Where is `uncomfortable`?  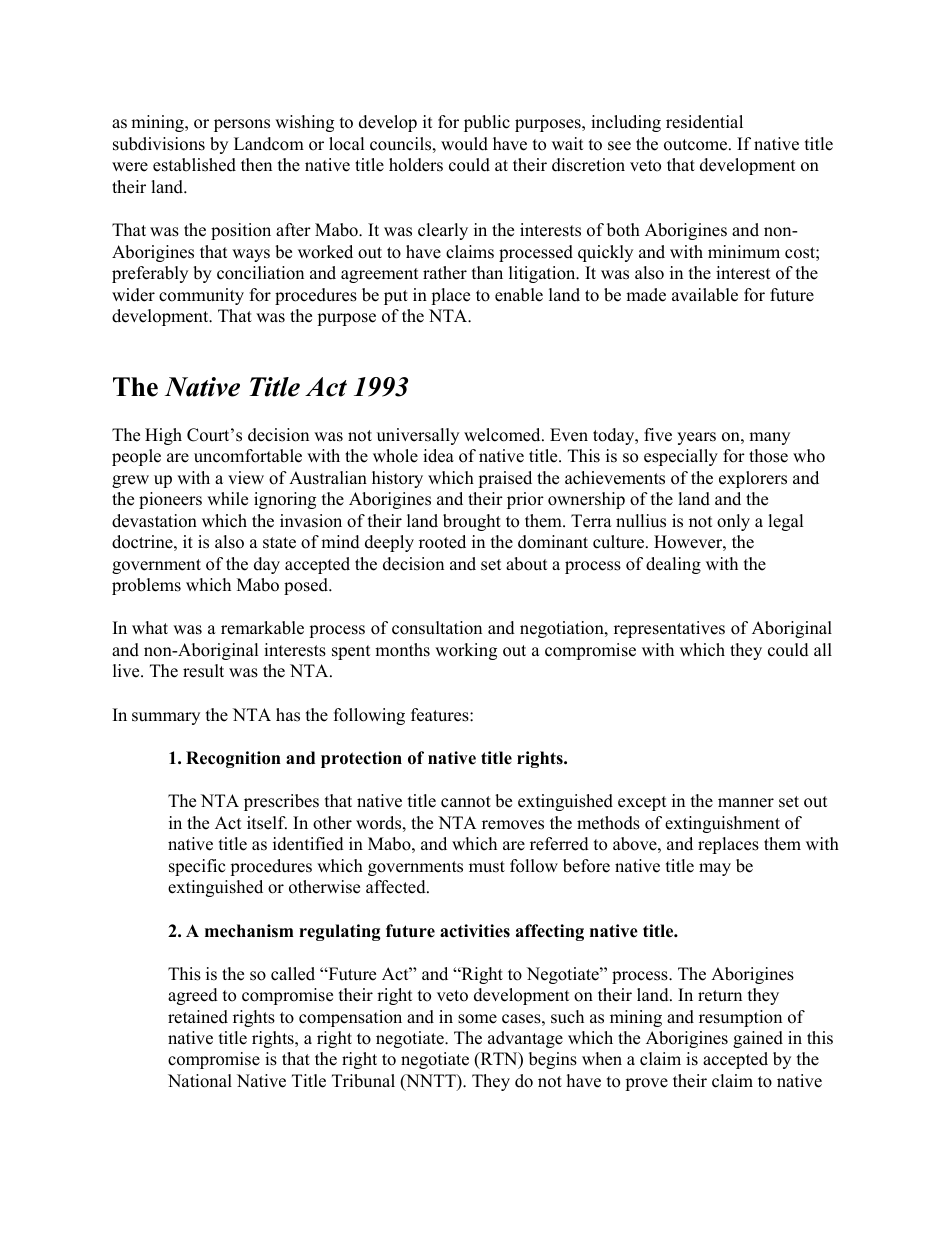 uncomfortable is located at coordinates (248, 456).
